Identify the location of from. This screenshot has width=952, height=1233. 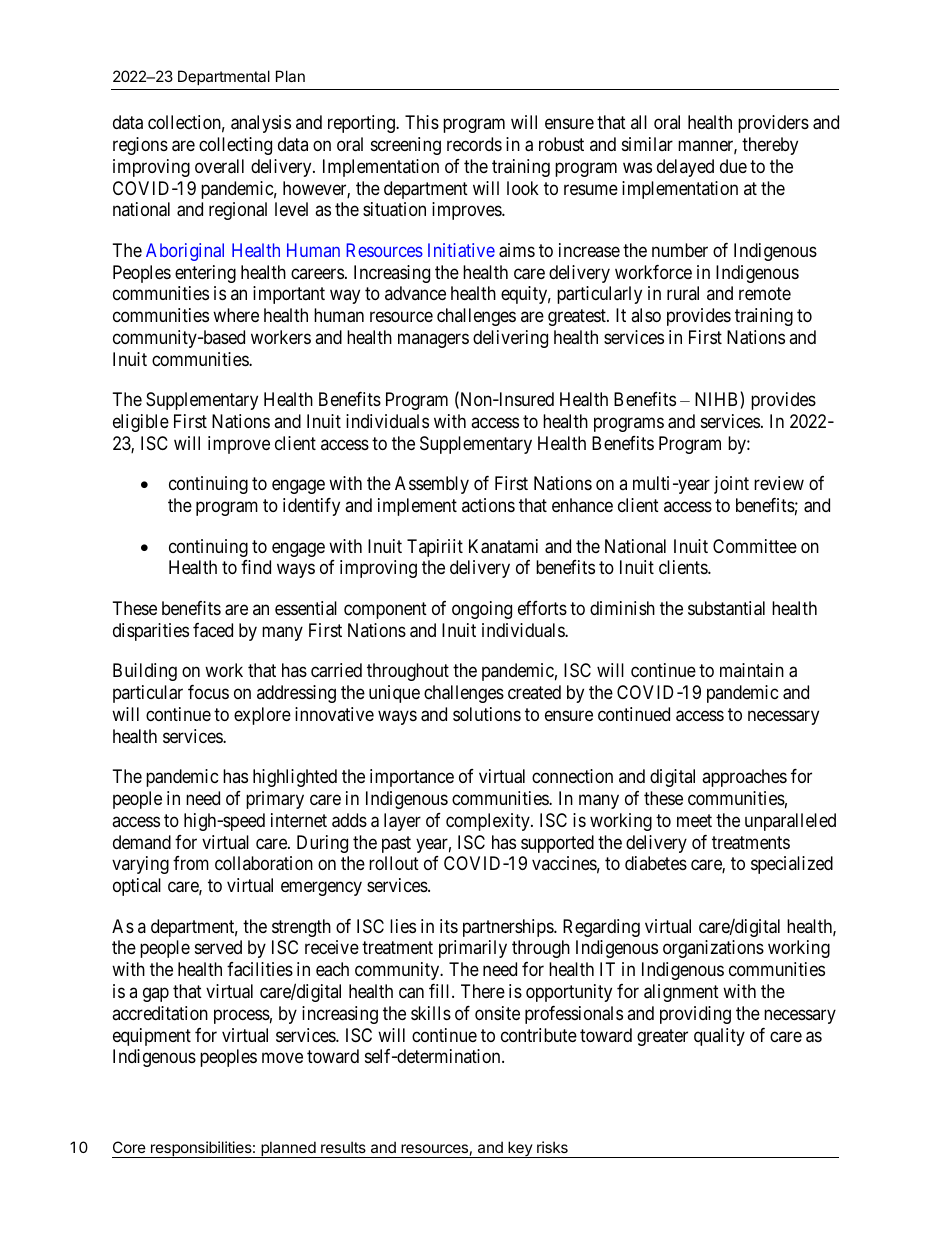
(191, 863).
